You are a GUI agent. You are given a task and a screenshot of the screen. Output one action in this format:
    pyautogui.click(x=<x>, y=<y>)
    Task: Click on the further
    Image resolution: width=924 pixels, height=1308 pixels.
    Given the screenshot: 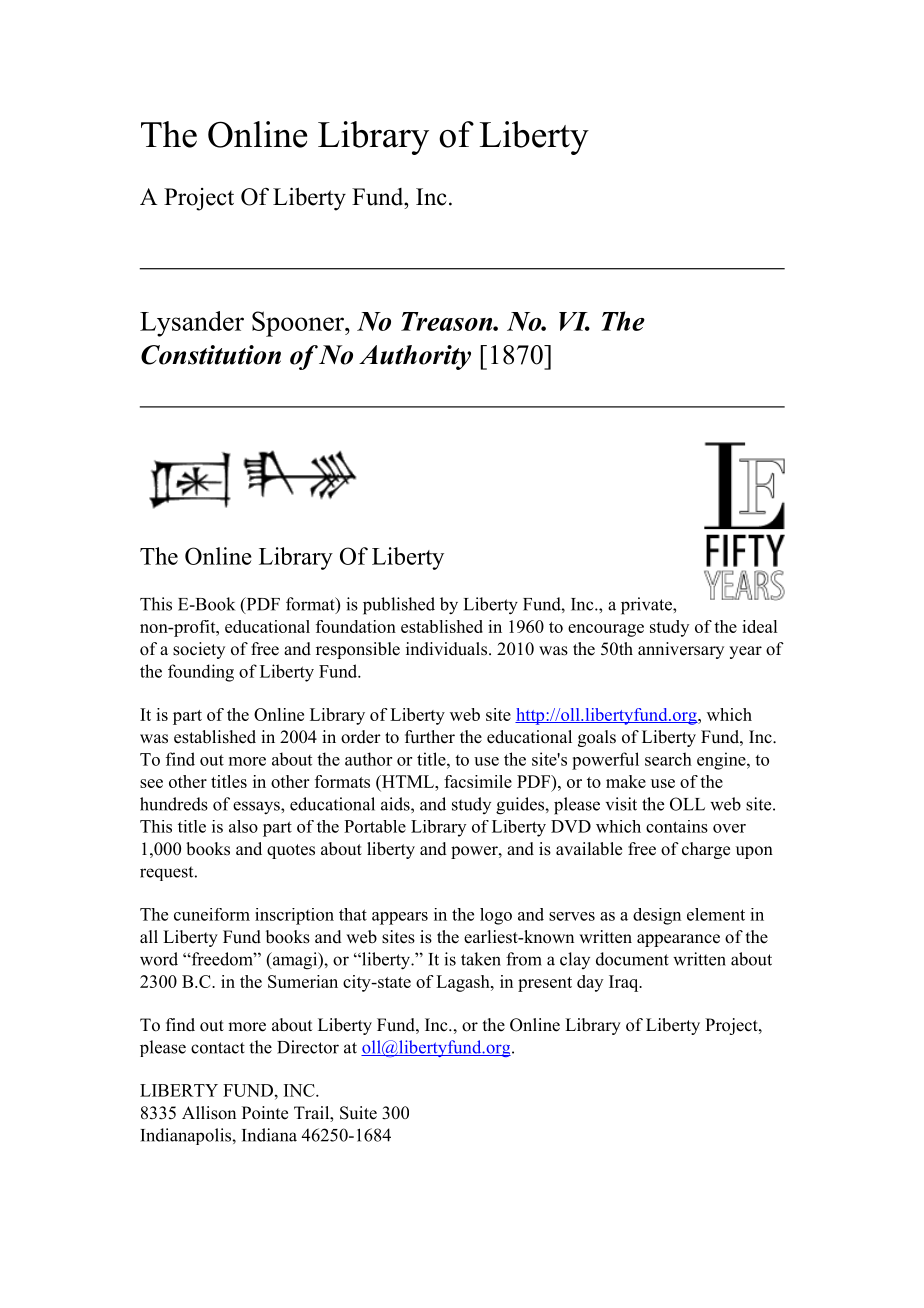 What is the action you would take?
    pyautogui.click(x=430, y=737)
